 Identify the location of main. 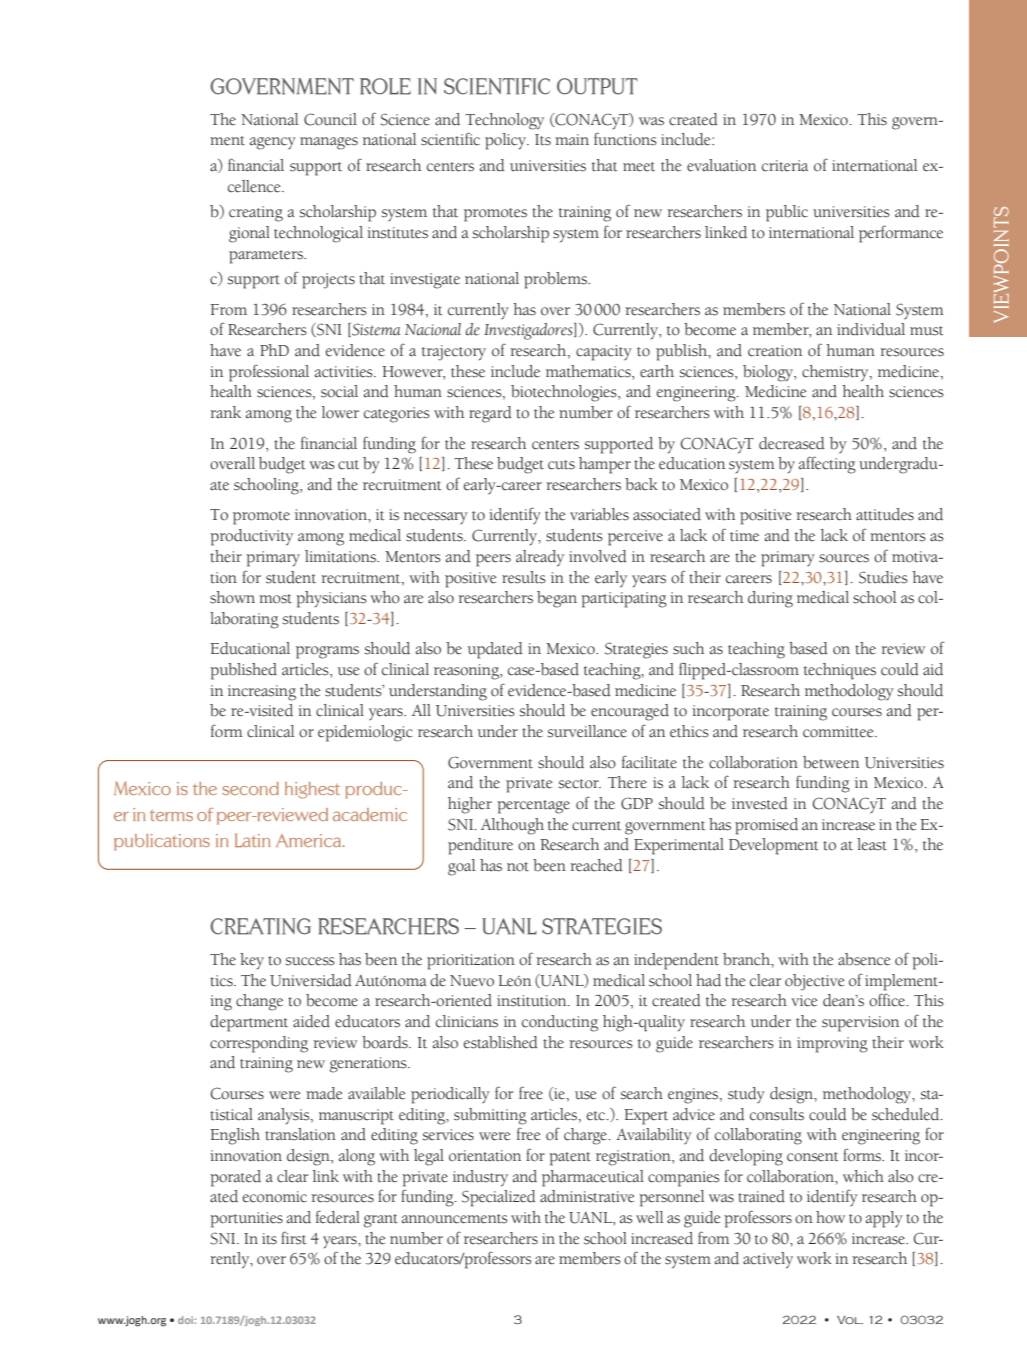
(572, 140).
